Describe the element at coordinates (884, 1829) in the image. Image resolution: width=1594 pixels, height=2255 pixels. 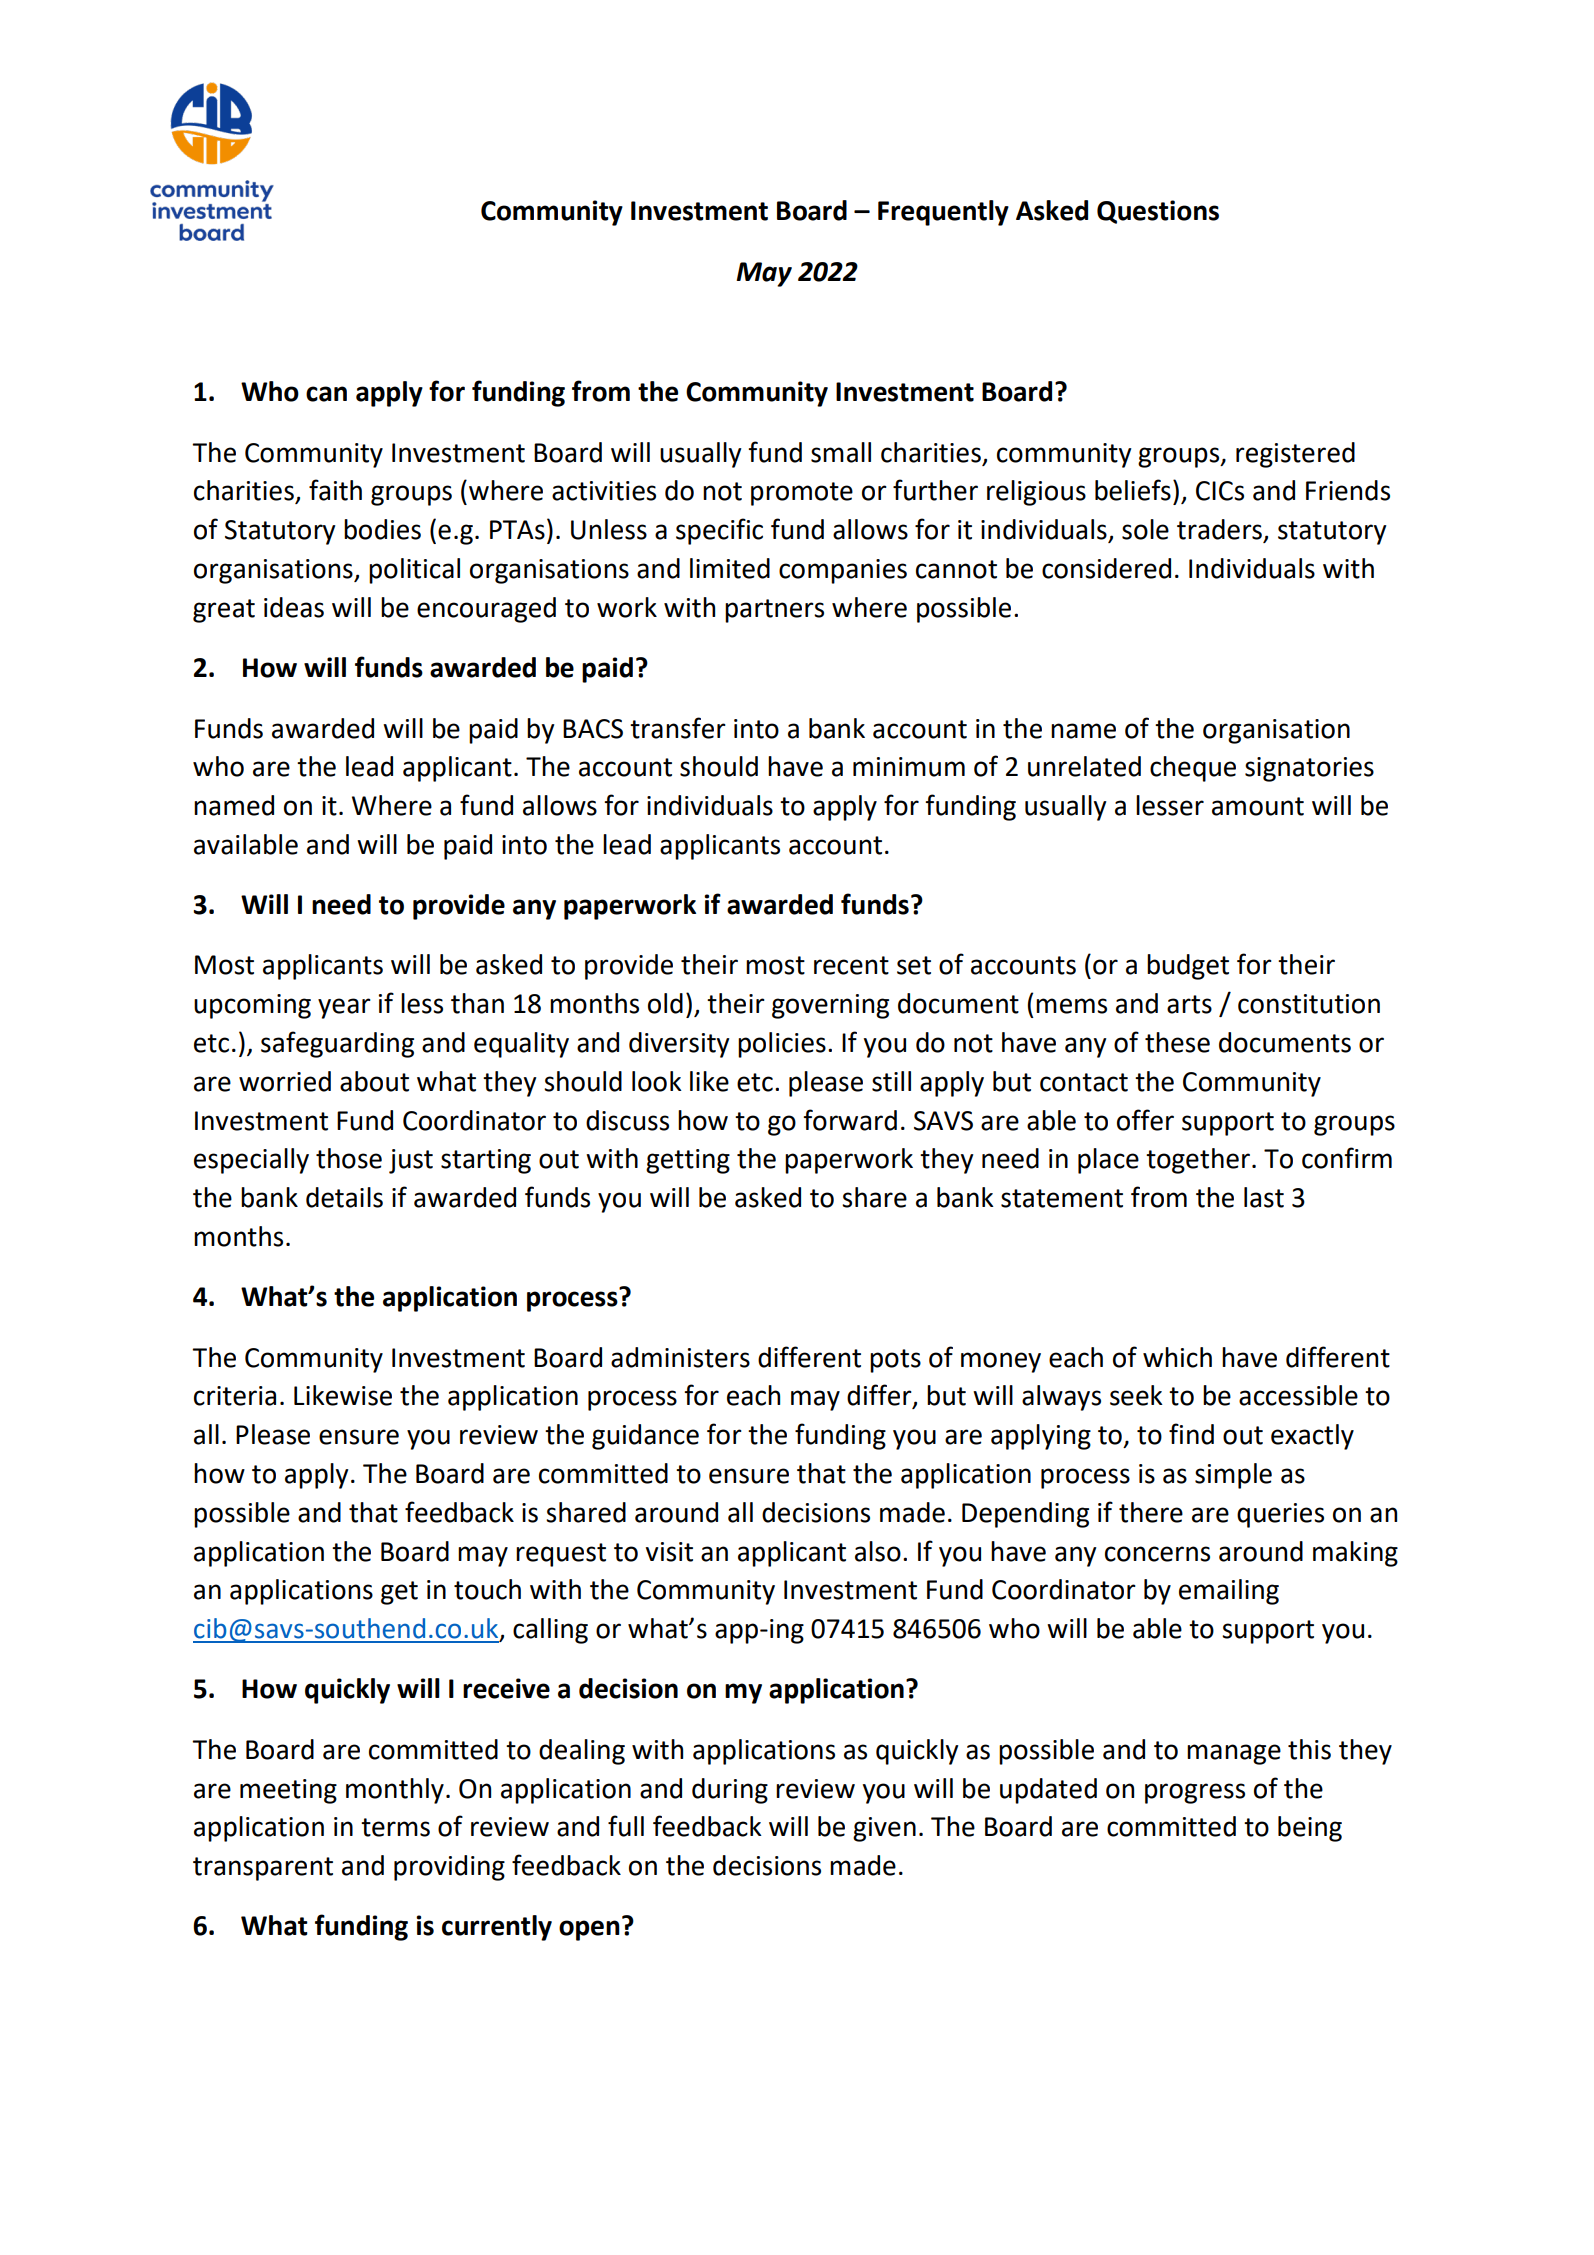
I see `given` at that location.
